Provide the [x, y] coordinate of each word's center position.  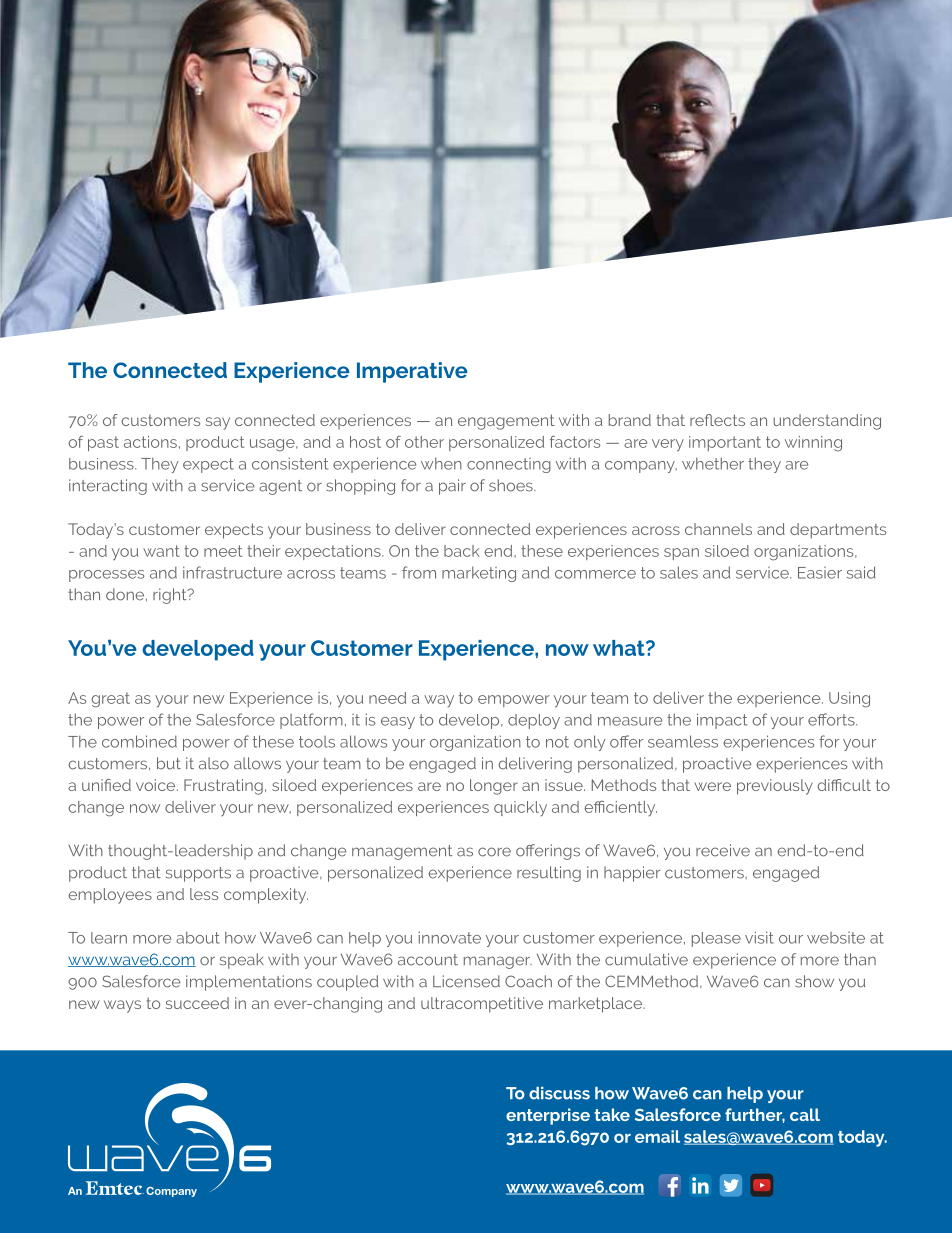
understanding [827, 422]
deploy [534, 721]
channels [718, 529]
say [218, 423]
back [462, 551]
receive [723, 850]
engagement [506, 422]
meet [223, 551]
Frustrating [223, 787]
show [814, 981]
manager [498, 962]
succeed [197, 1003]
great [110, 700]
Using [849, 700]
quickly [520, 809]
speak [242, 961]
